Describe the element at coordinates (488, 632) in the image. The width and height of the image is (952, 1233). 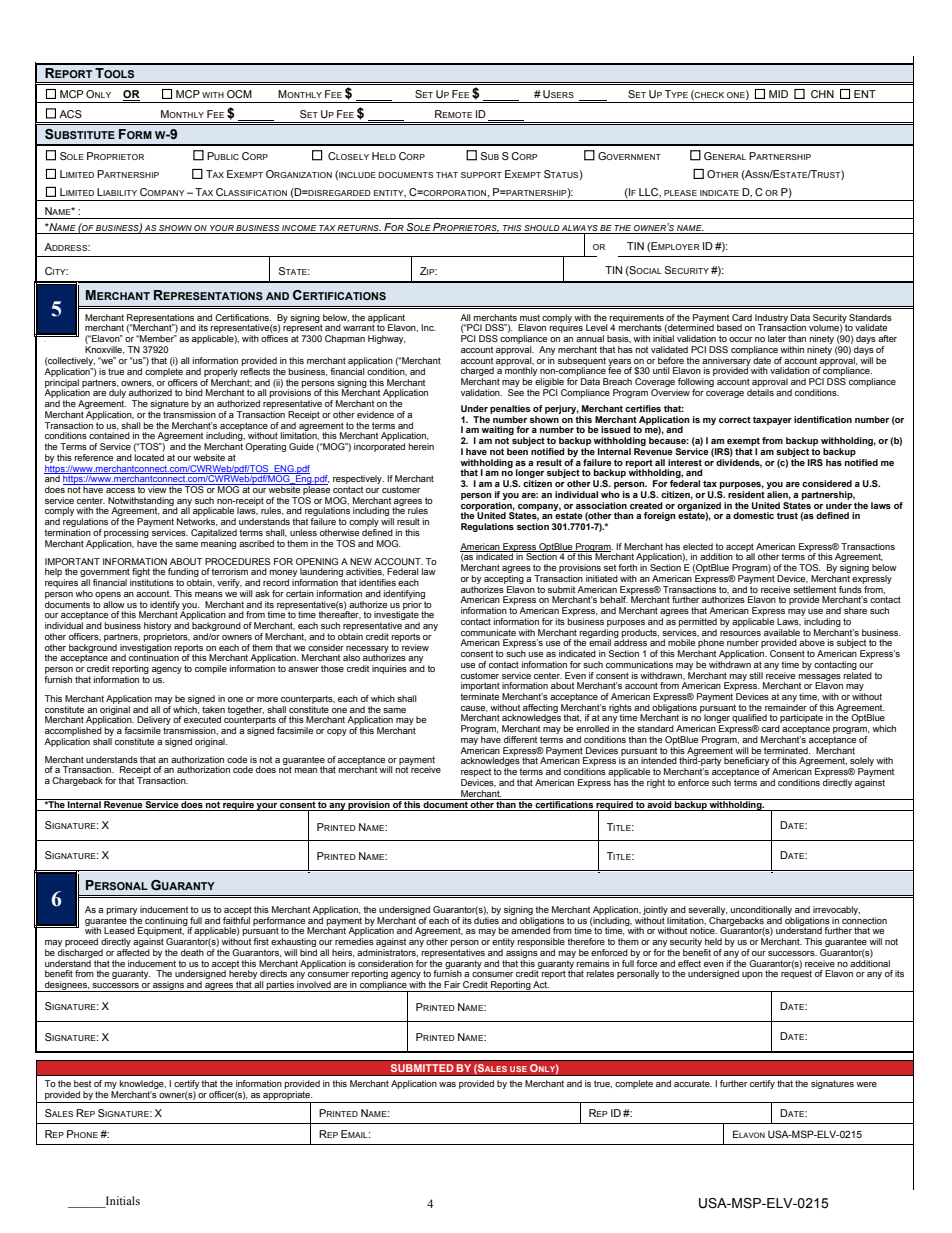
I see `communicate` at that location.
